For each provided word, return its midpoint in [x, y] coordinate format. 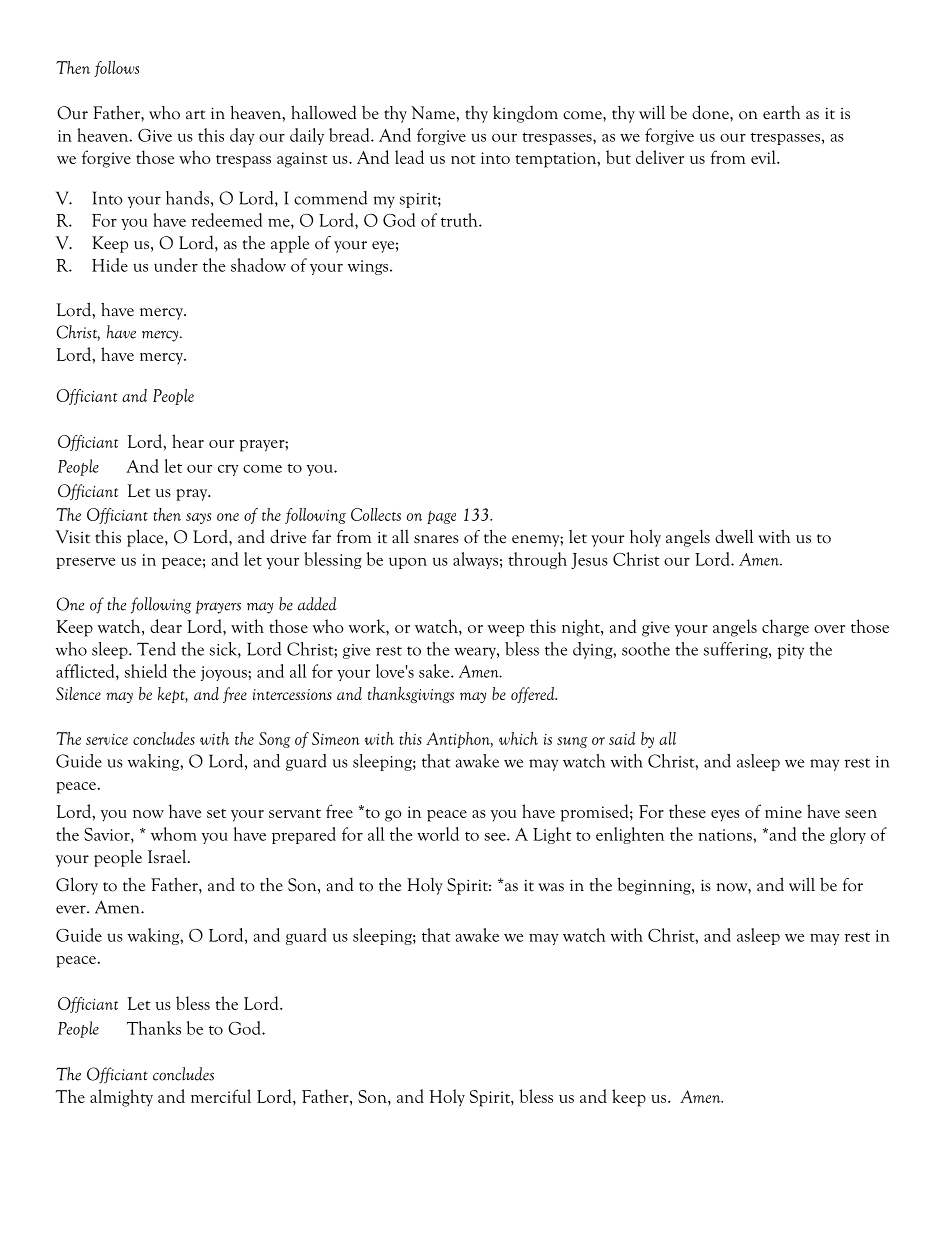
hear [188, 441]
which [518, 738]
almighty [121, 1098]
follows [116, 69]
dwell [734, 536]
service [107, 739]
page [441, 517]
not [463, 159]
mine [783, 812]
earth [781, 113]
